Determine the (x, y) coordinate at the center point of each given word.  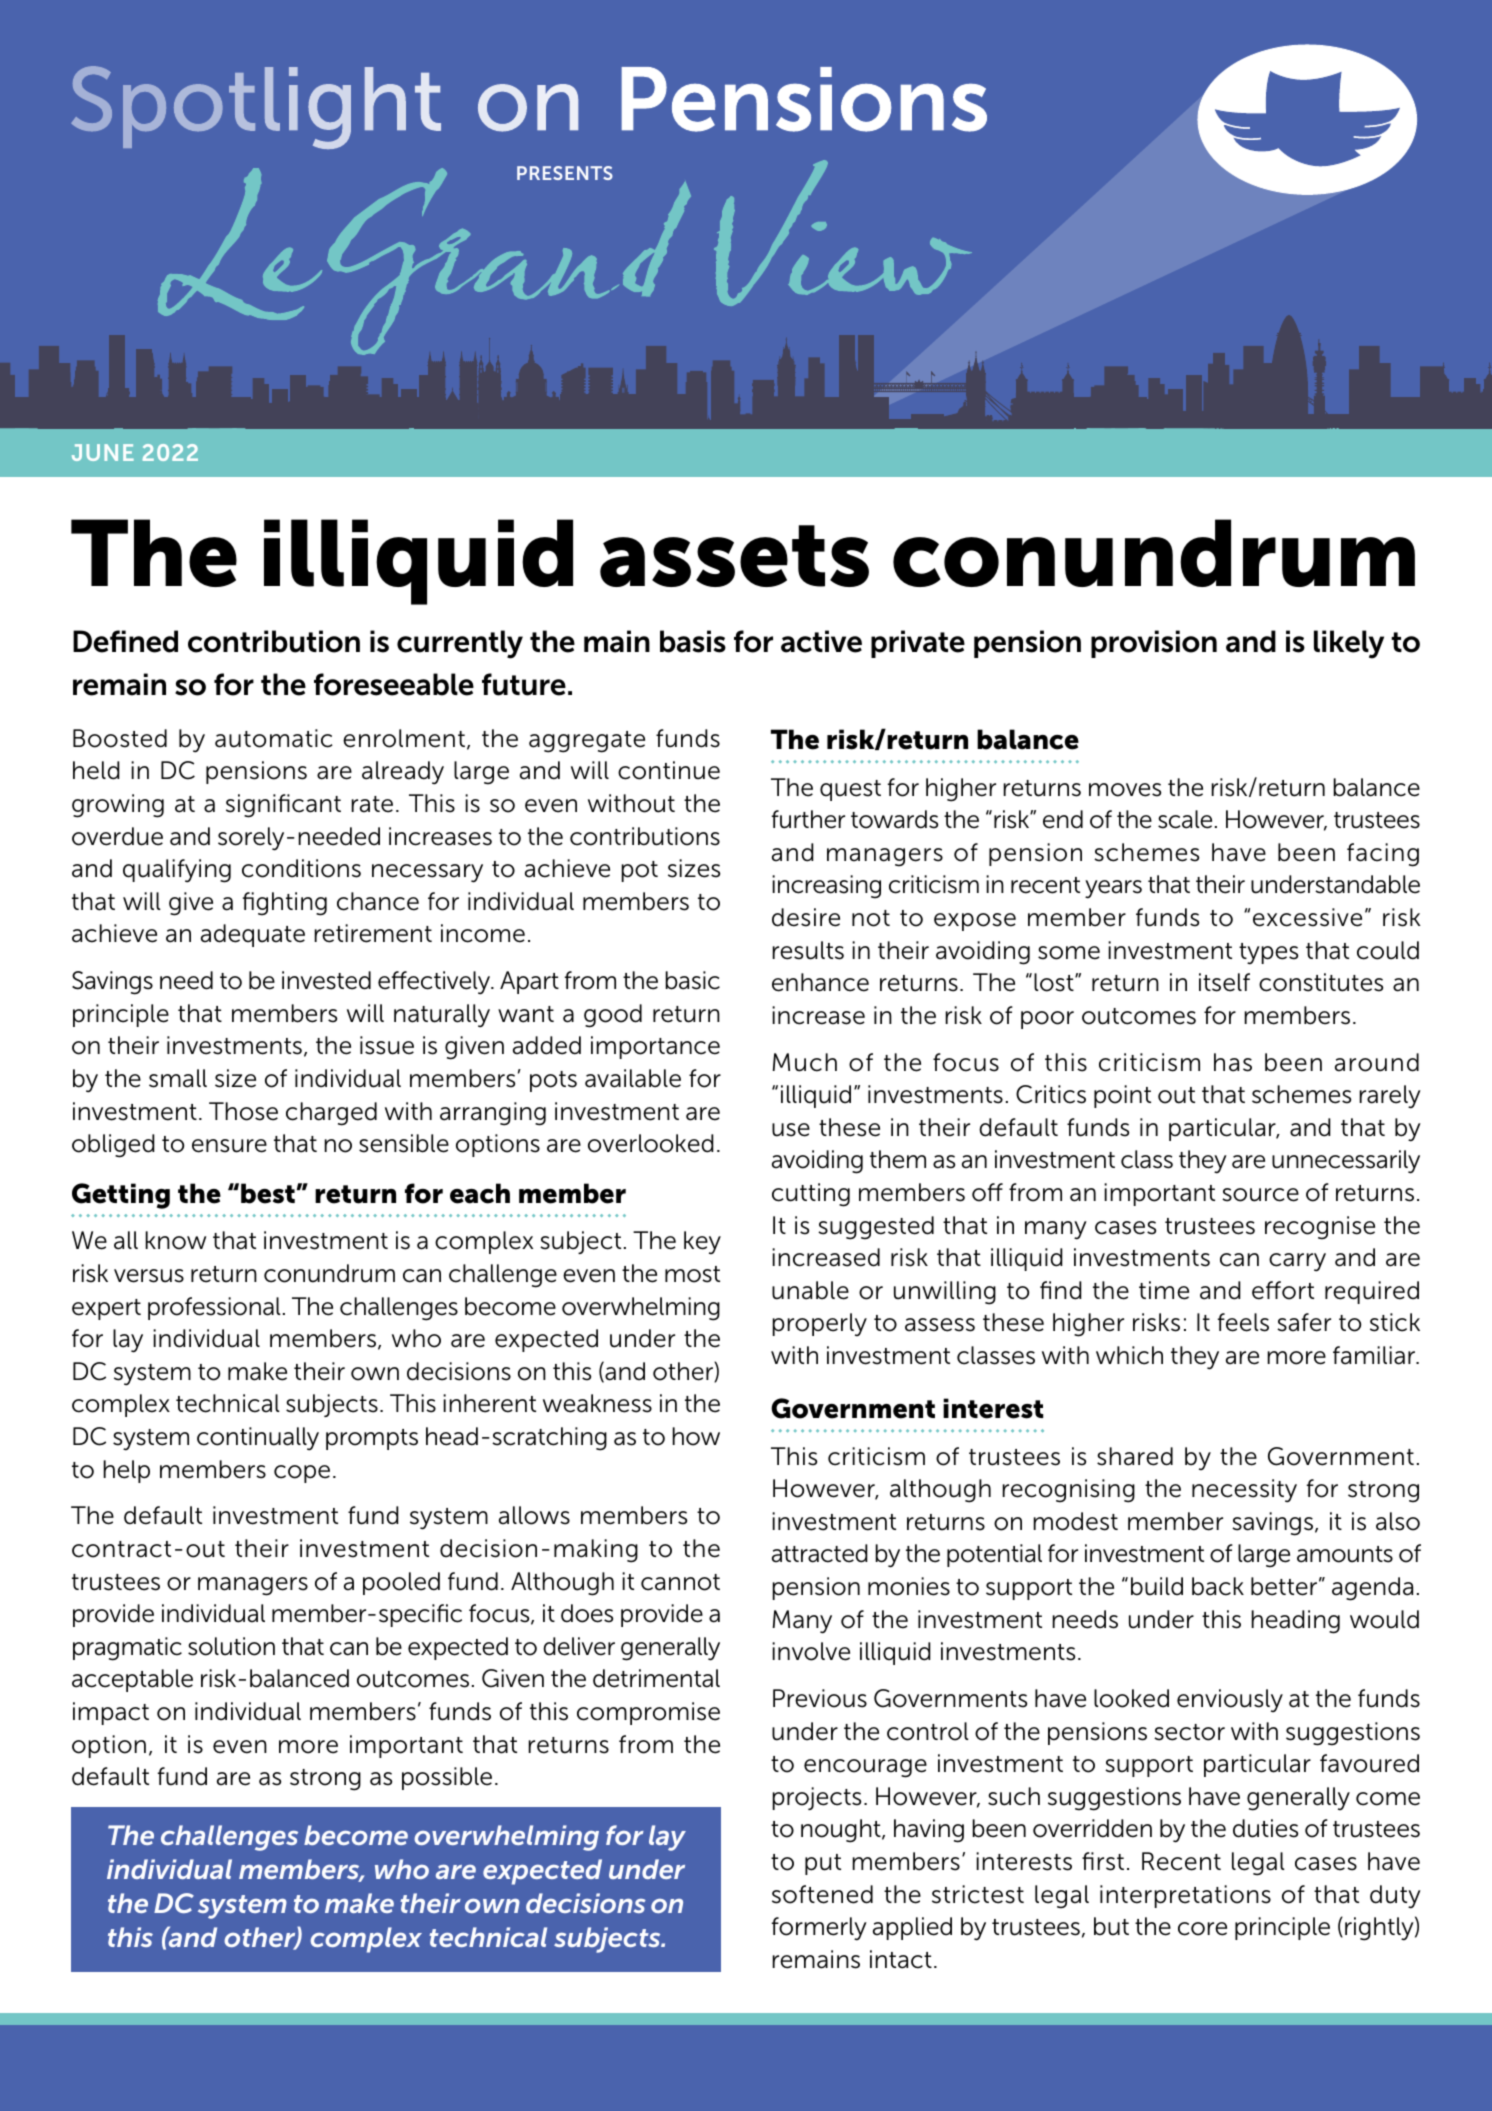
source (1260, 1195)
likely (1349, 644)
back (1218, 1586)
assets (734, 556)
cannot (680, 1582)
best (268, 1193)
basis (693, 641)
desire (806, 917)
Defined (125, 641)
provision (1154, 644)
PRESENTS (565, 173)
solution (231, 1646)
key (702, 1242)
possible (447, 1778)
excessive (1307, 917)
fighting (285, 904)
